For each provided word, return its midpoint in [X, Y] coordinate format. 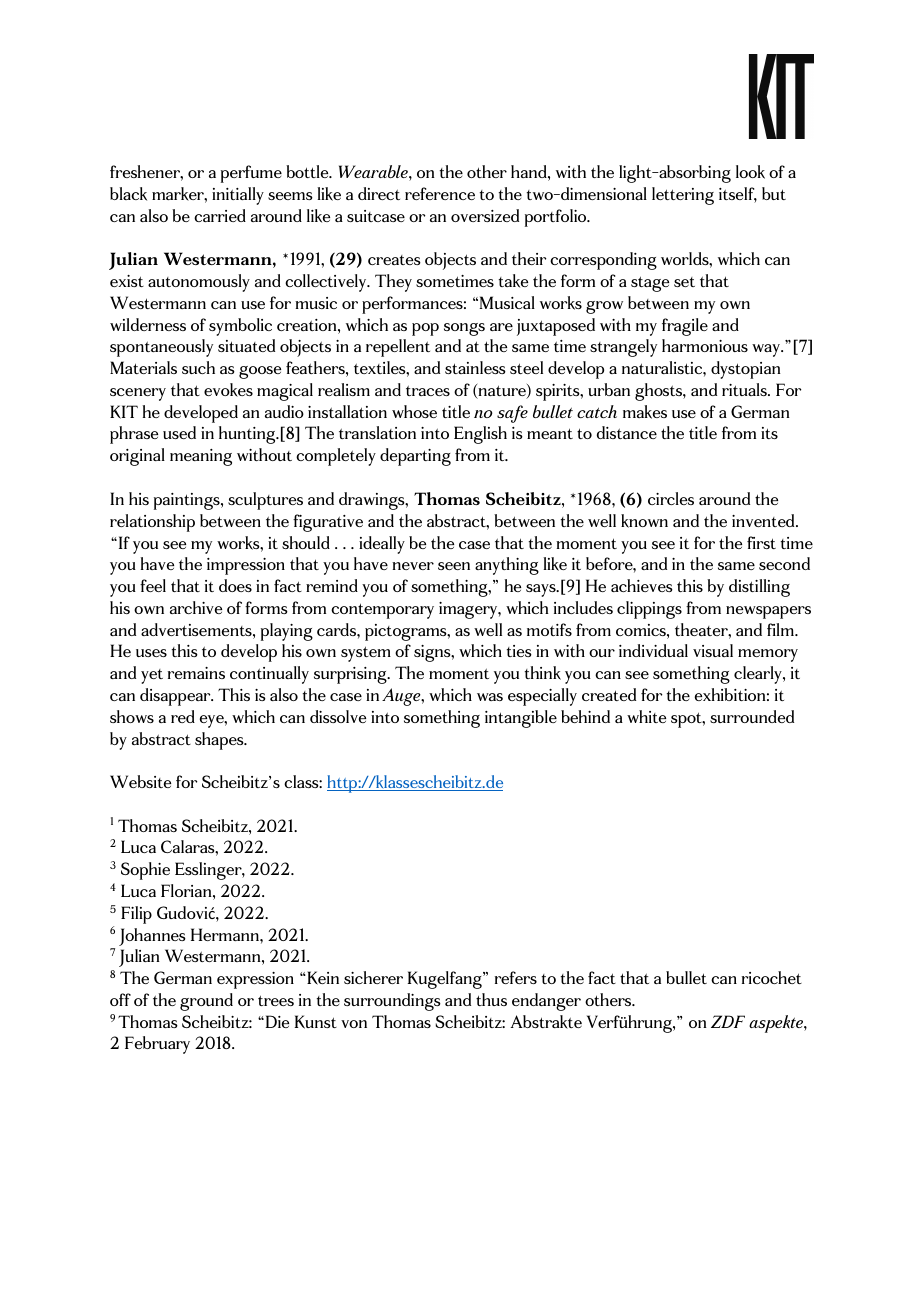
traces [428, 390]
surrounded [752, 716]
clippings [649, 610]
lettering [683, 196]
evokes [228, 390]
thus [491, 999]
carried [220, 215]
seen [454, 566]
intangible [521, 719]
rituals [745, 389]
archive [196, 607]
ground [206, 1002]
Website [140, 781]
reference [440, 193]
